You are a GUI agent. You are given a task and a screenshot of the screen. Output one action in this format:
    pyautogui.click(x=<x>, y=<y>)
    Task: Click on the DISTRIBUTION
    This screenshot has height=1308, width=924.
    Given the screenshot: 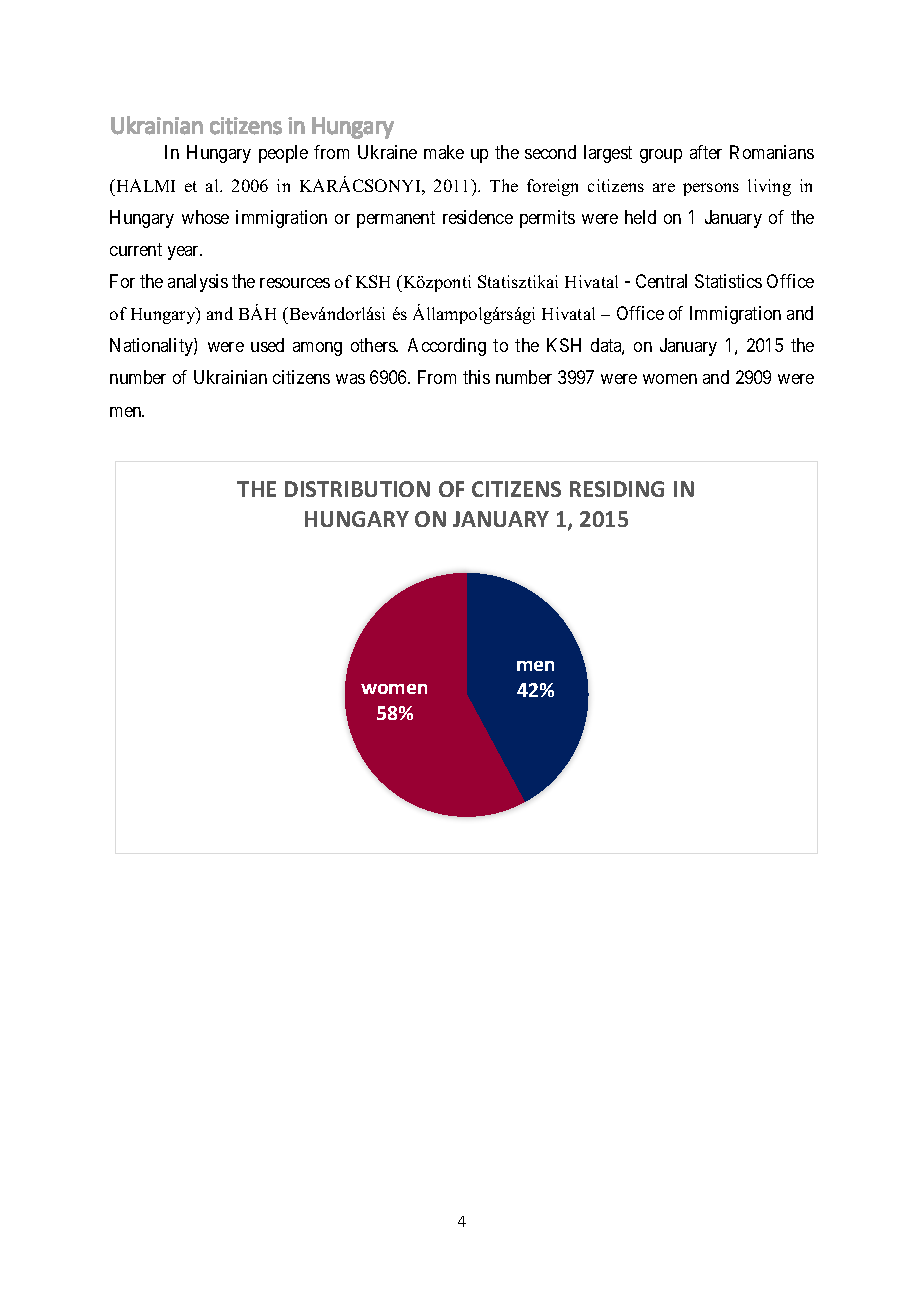 What is the action you would take?
    pyautogui.click(x=357, y=489)
